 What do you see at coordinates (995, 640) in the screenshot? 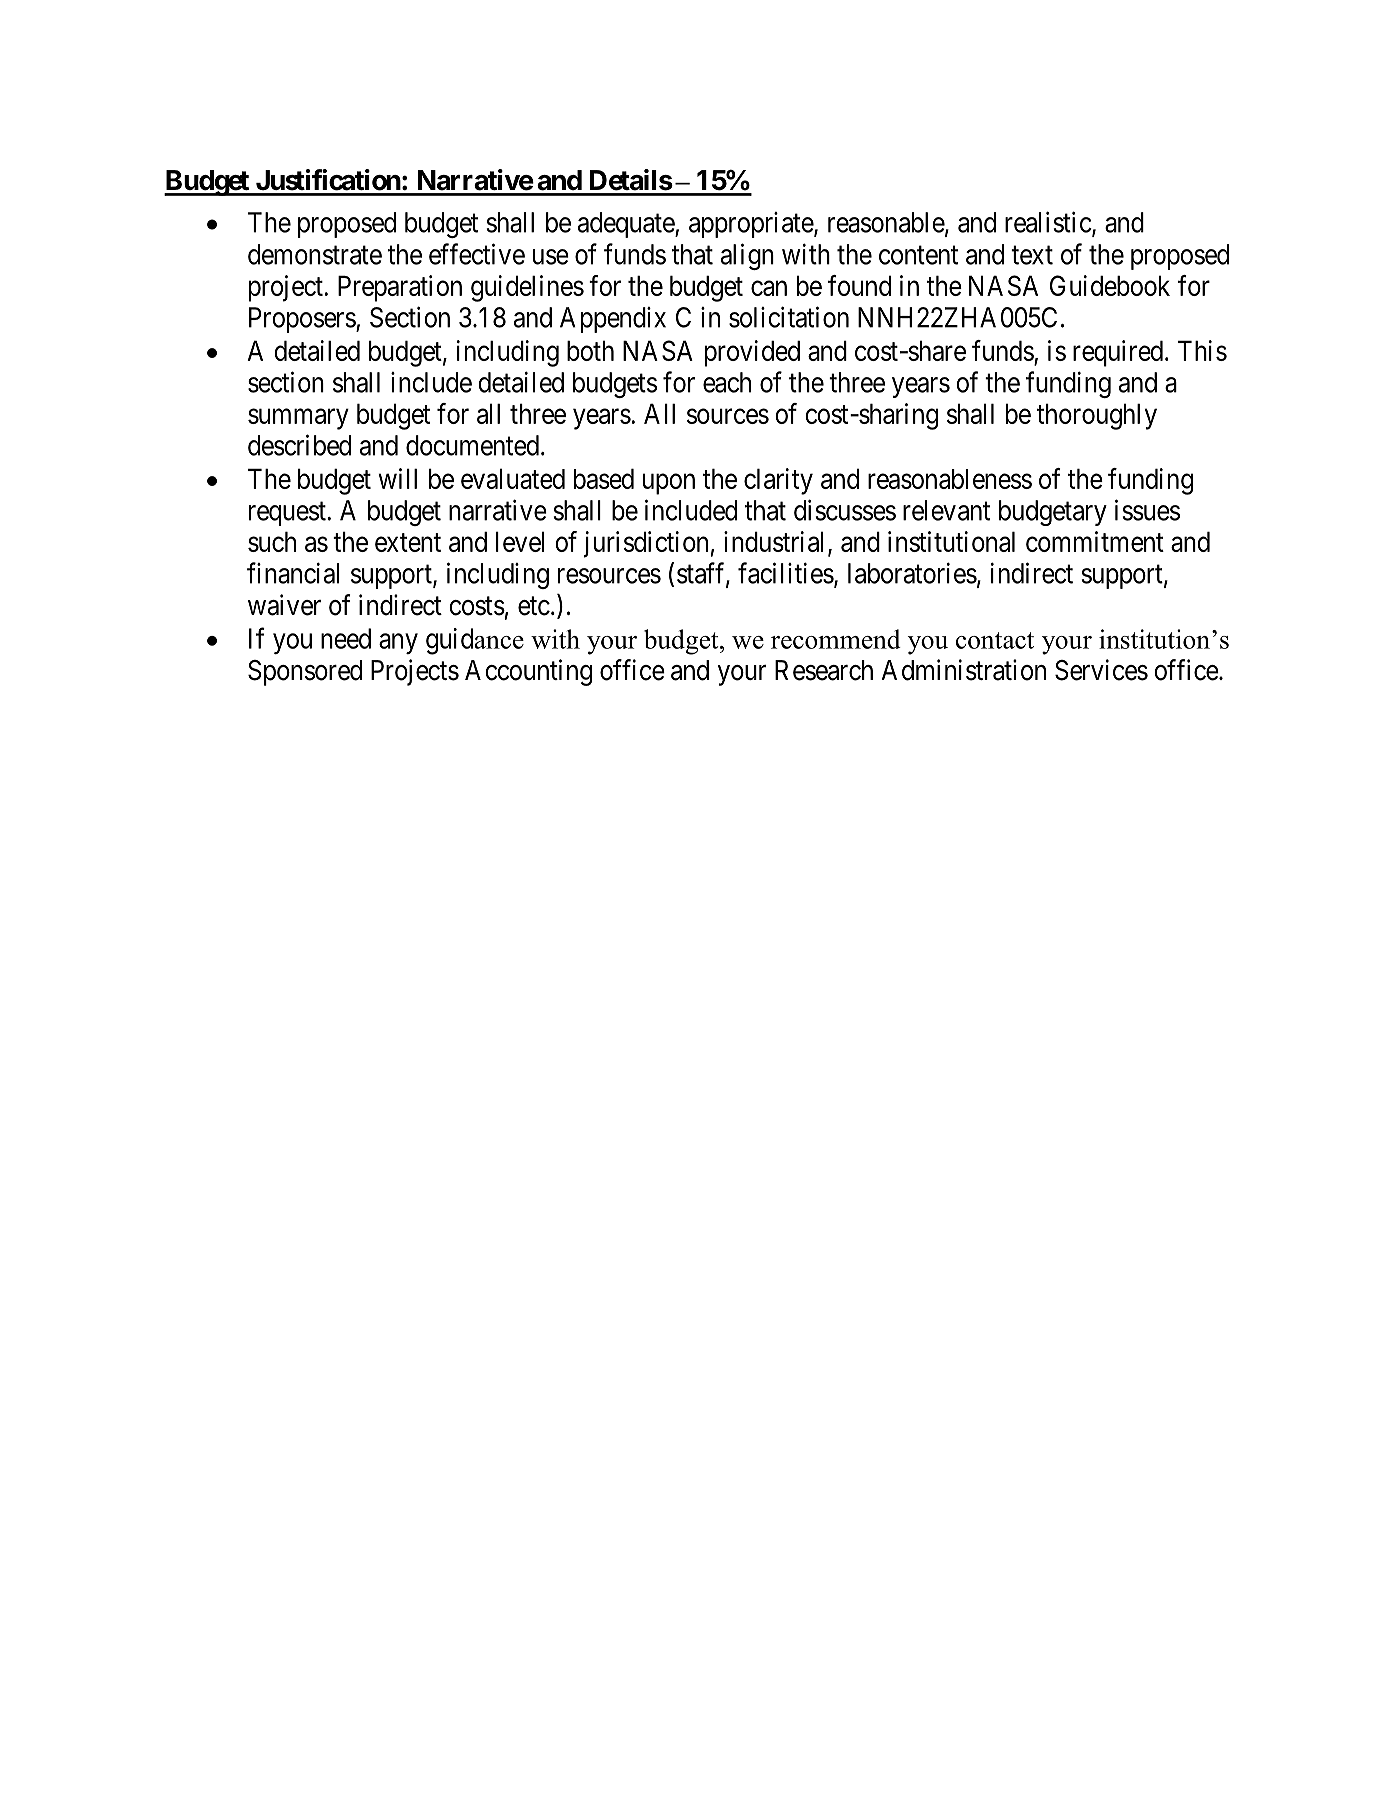
I see `contact` at bounding box center [995, 640].
